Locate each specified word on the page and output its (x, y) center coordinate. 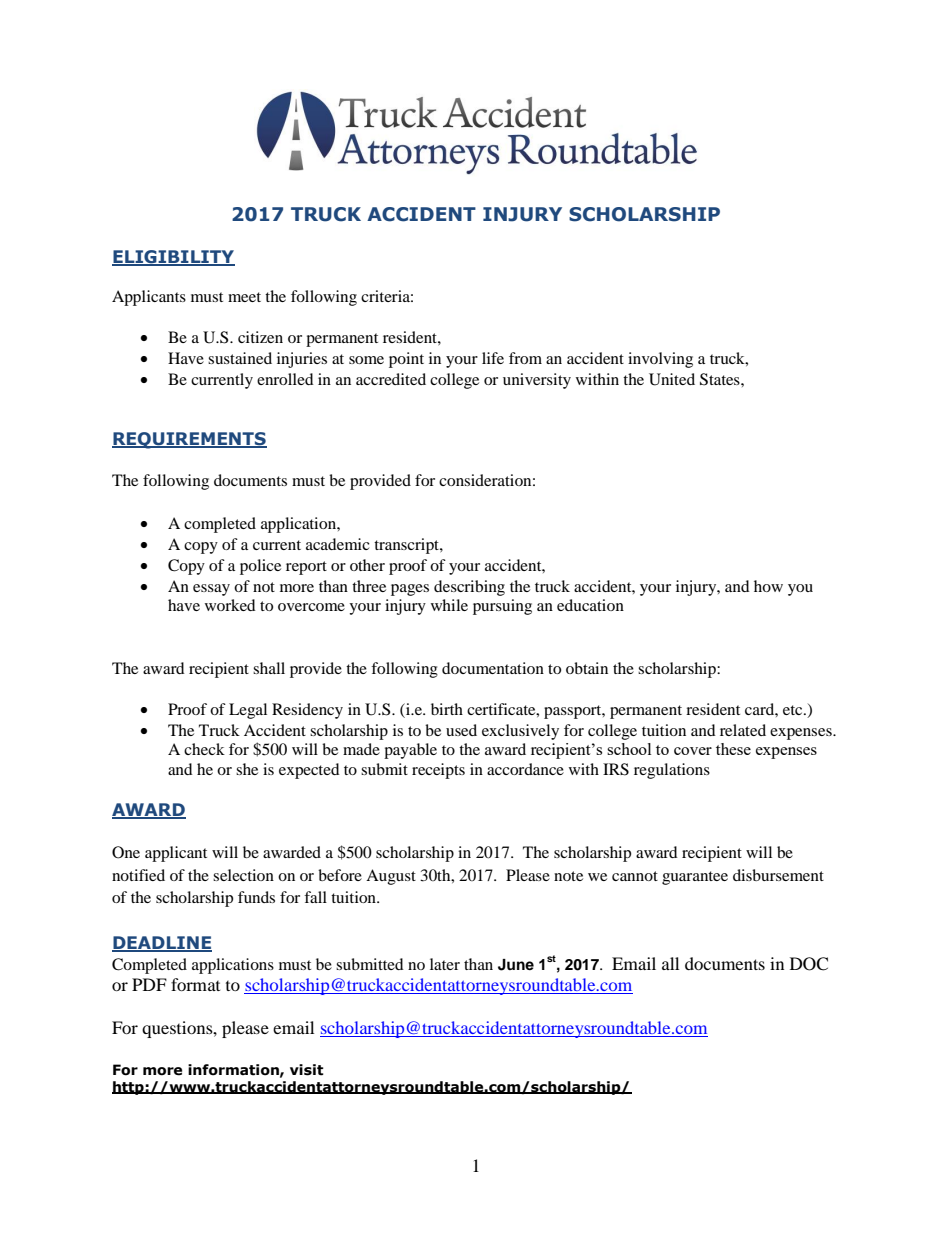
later (445, 964)
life (493, 358)
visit (307, 1070)
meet (244, 297)
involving (660, 360)
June (516, 965)
